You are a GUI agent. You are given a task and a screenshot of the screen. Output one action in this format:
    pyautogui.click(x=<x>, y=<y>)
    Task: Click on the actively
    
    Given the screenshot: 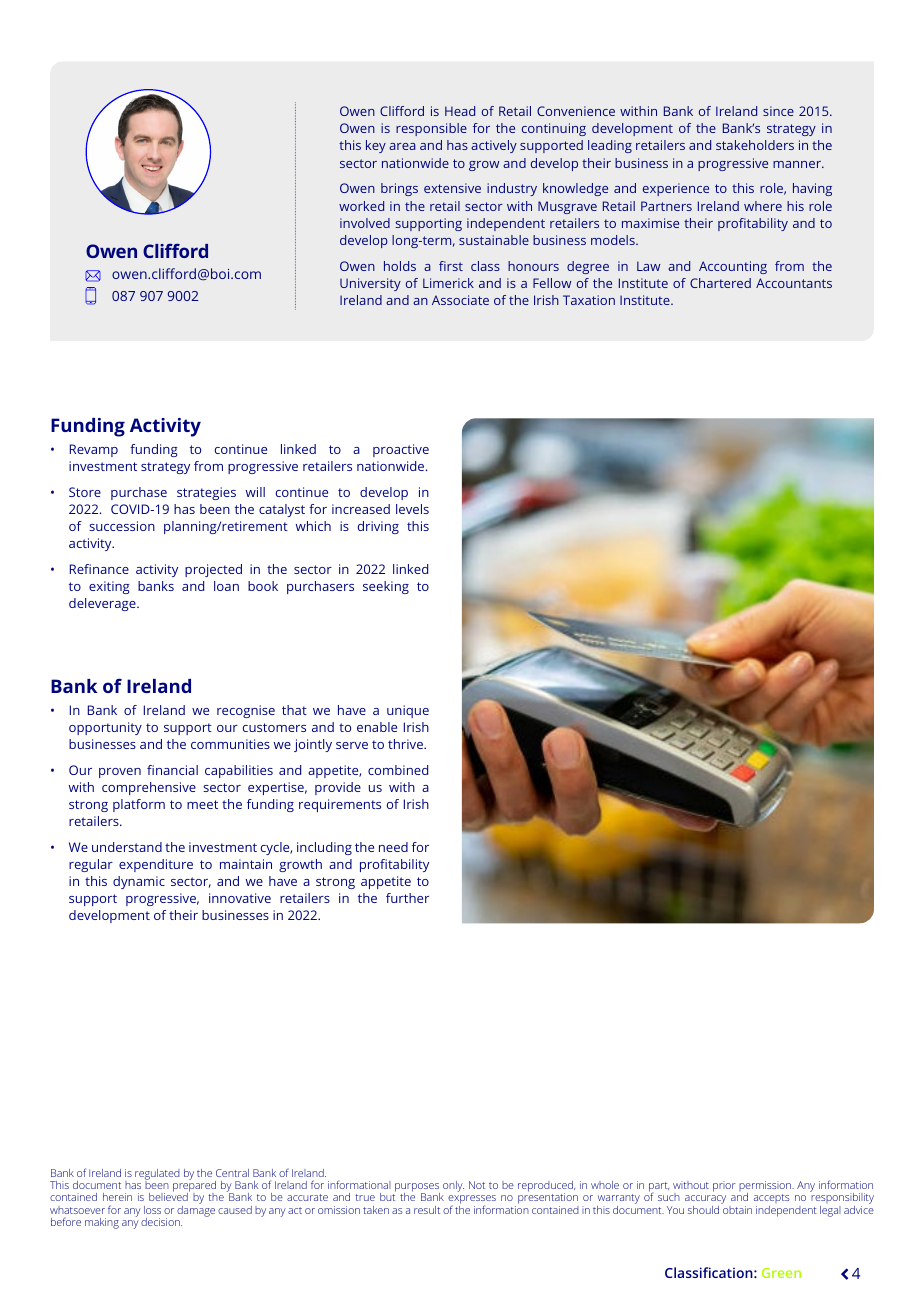 What is the action you would take?
    pyautogui.click(x=494, y=146)
